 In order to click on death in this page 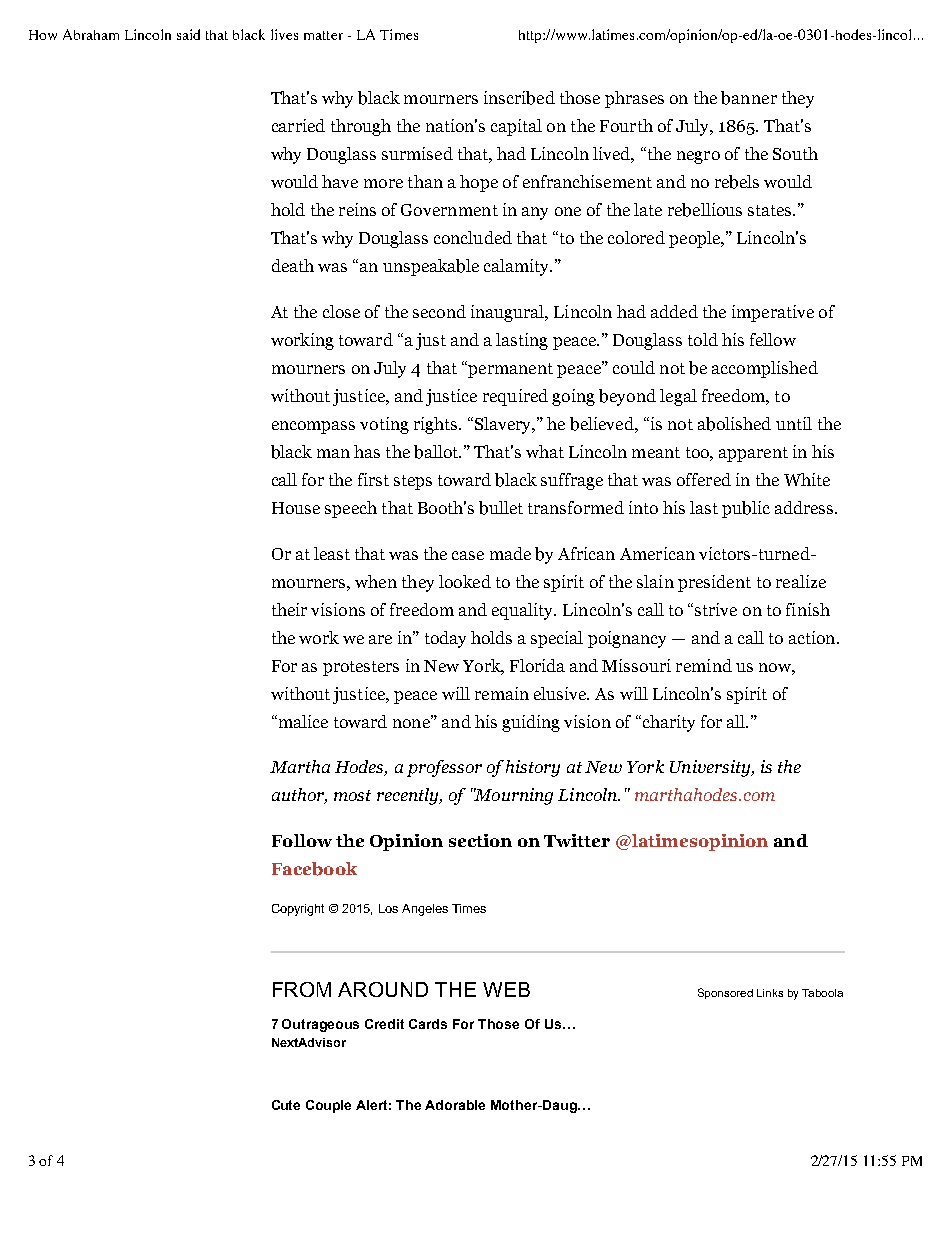, I will do `click(293, 265)`.
